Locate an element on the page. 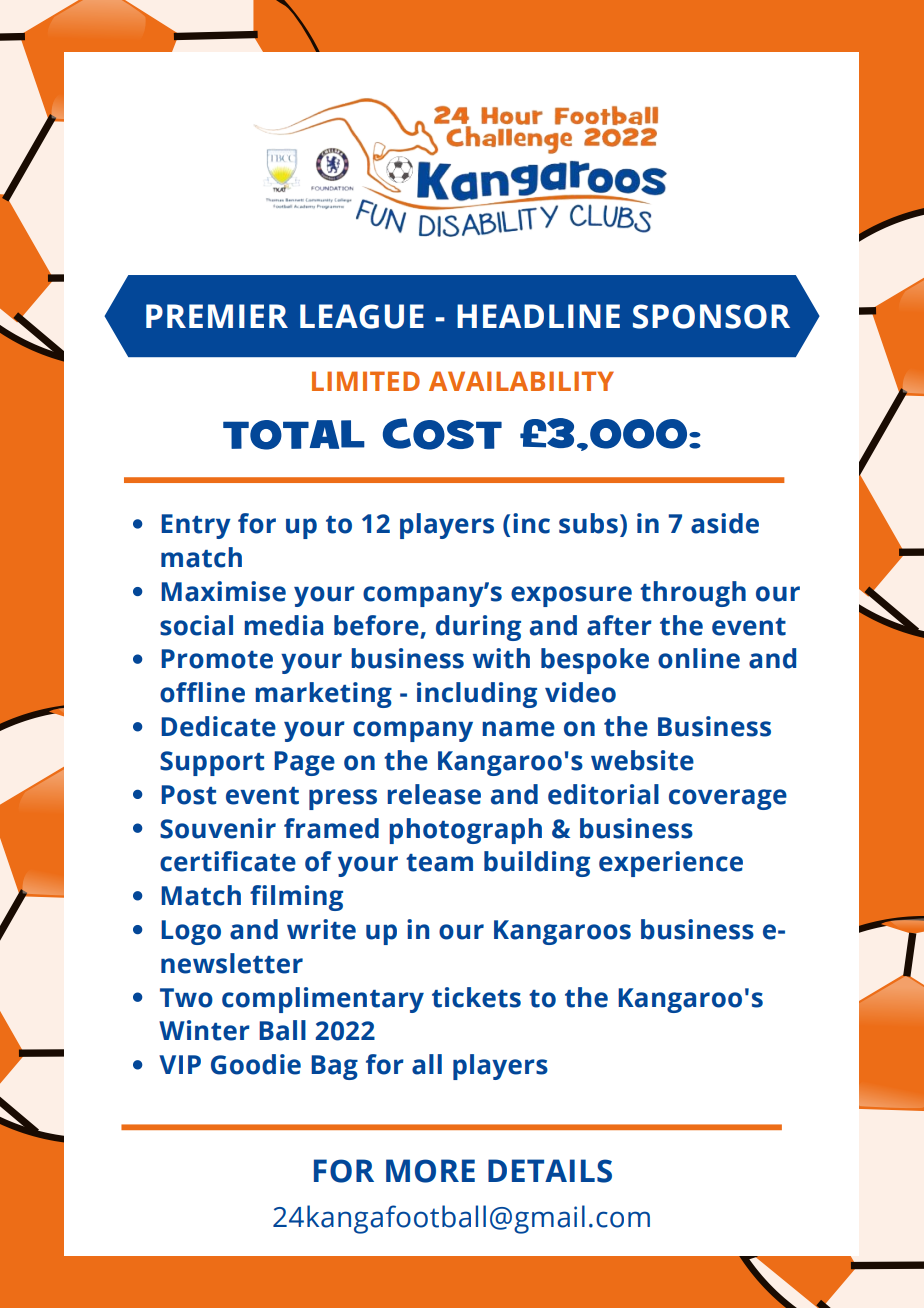 The height and width of the page is (1308, 924). Goodie is located at coordinates (256, 1064).
